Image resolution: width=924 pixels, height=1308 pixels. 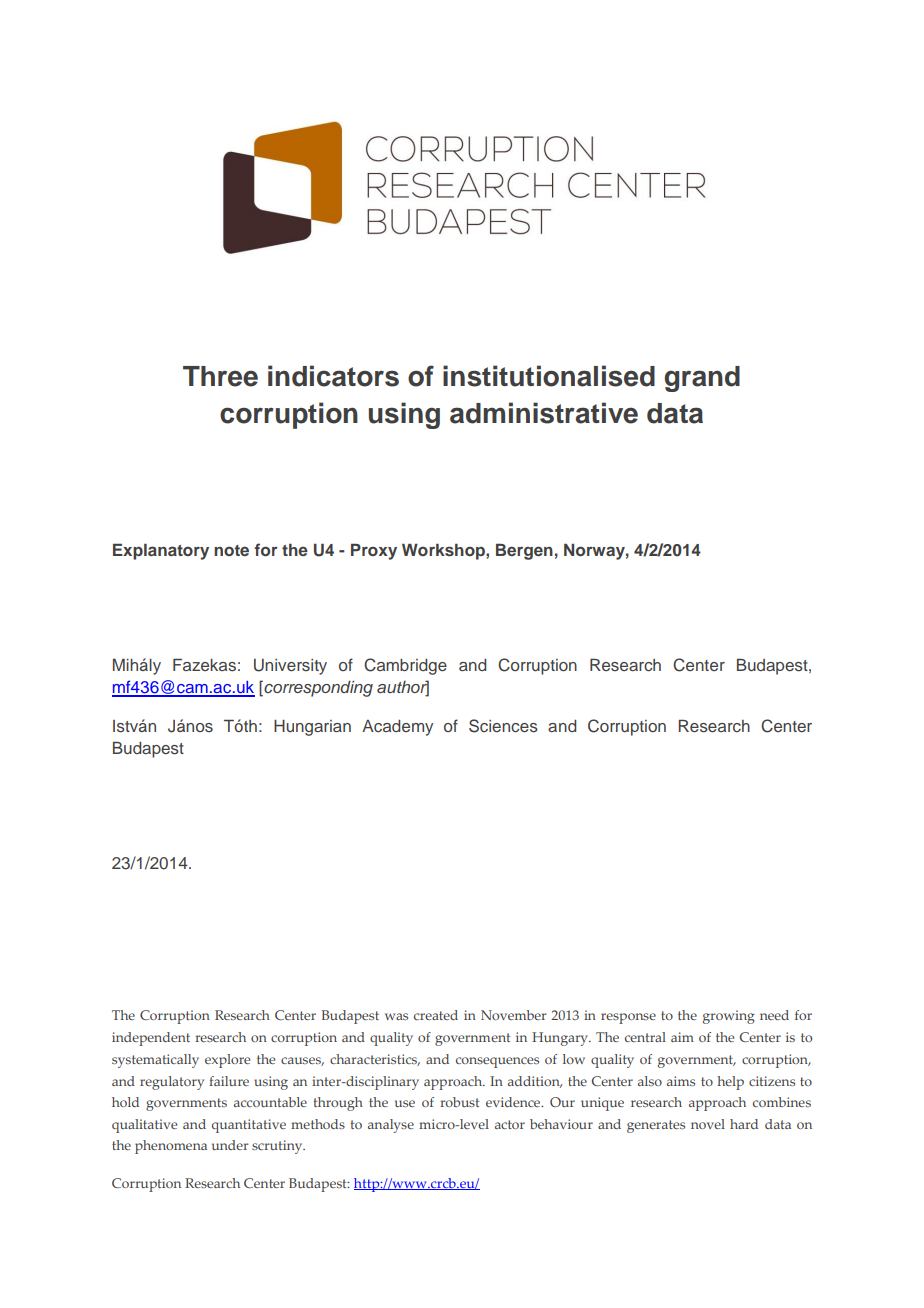 What do you see at coordinates (708, 1124) in the screenshot?
I see `novel` at bounding box center [708, 1124].
